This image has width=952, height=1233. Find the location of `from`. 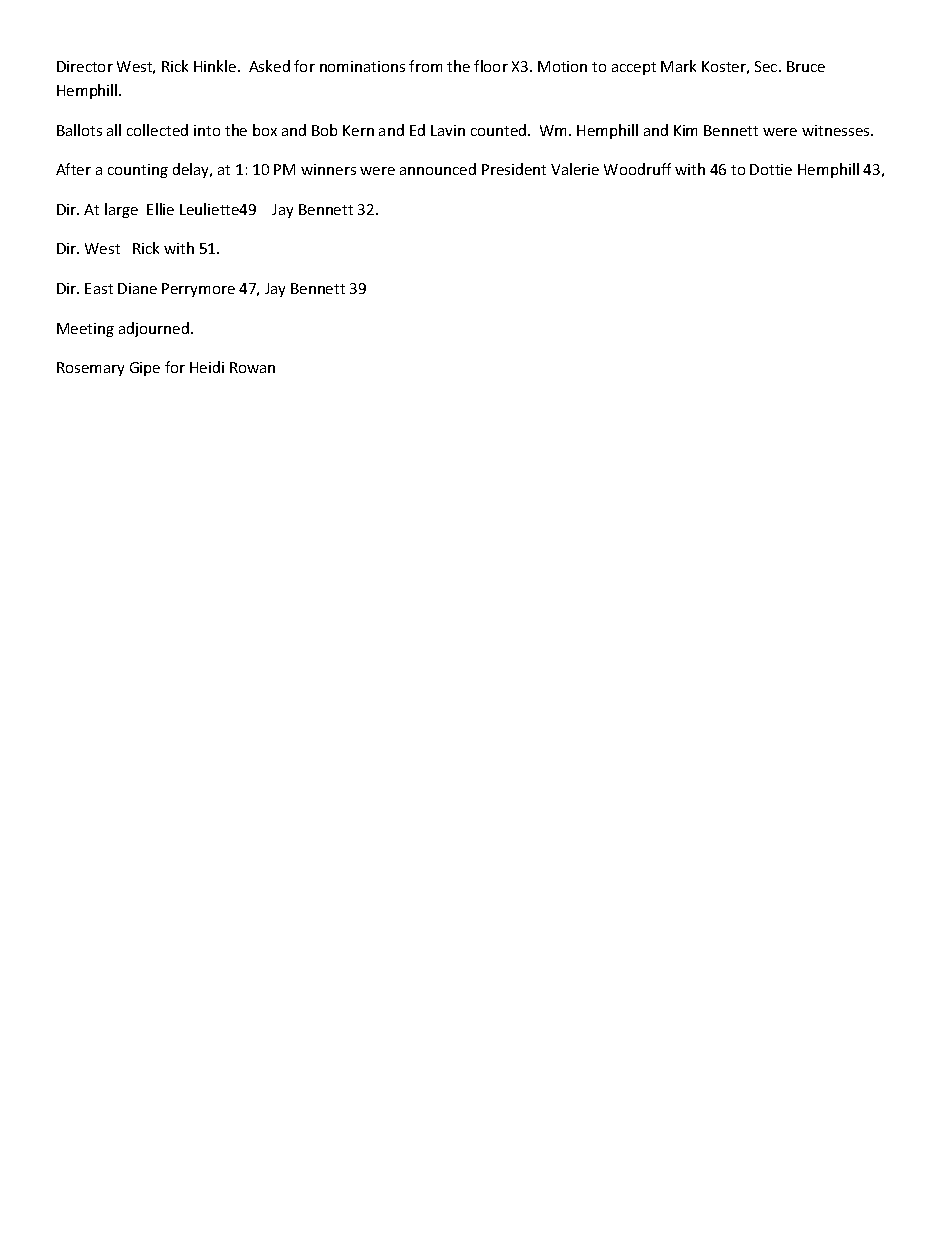

from is located at coordinates (425, 66).
